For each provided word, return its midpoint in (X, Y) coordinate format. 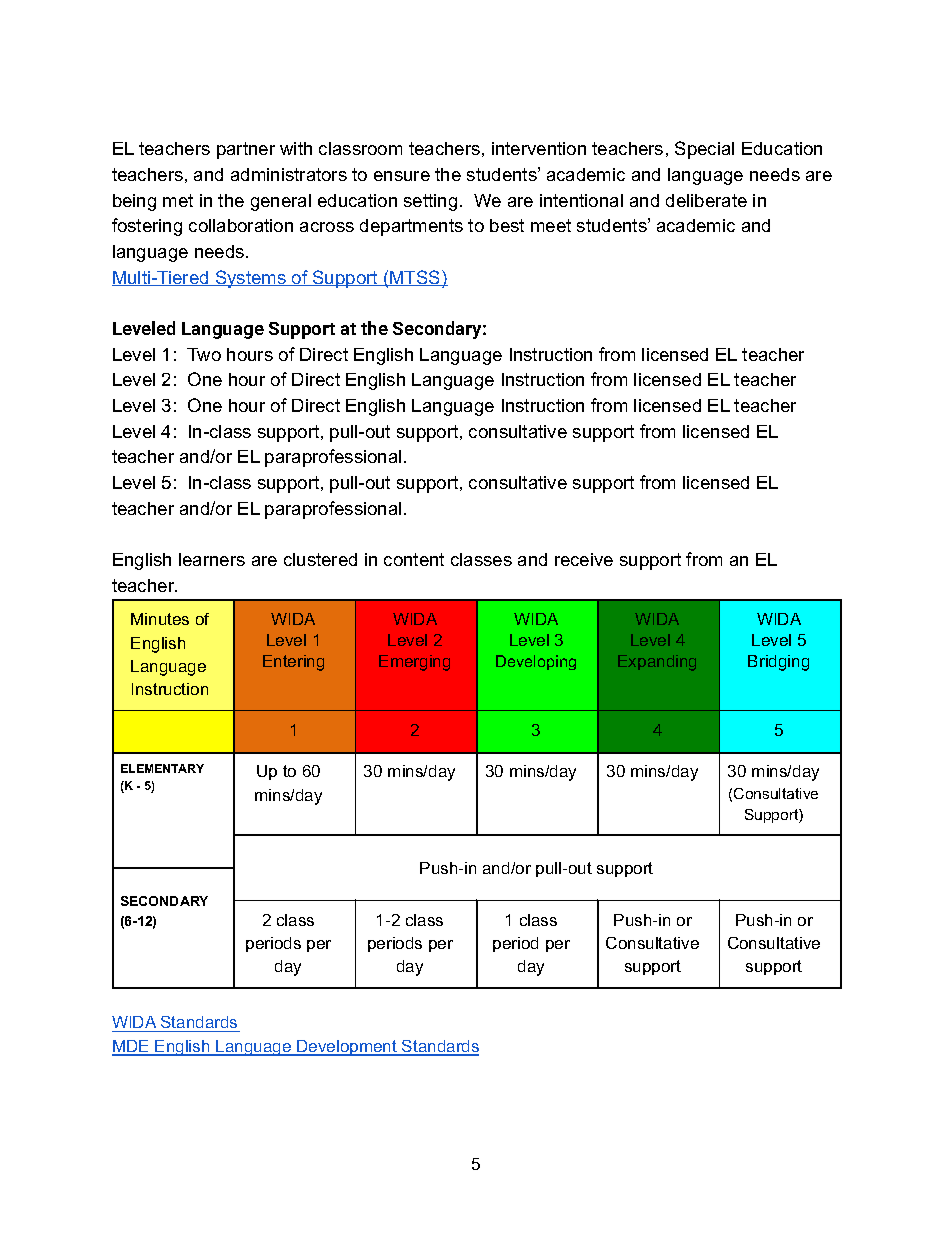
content (414, 559)
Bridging (778, 663)
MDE (132, 1047)
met (178, 200)
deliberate (706, 200)
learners (212, 559)
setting (430, 202)
